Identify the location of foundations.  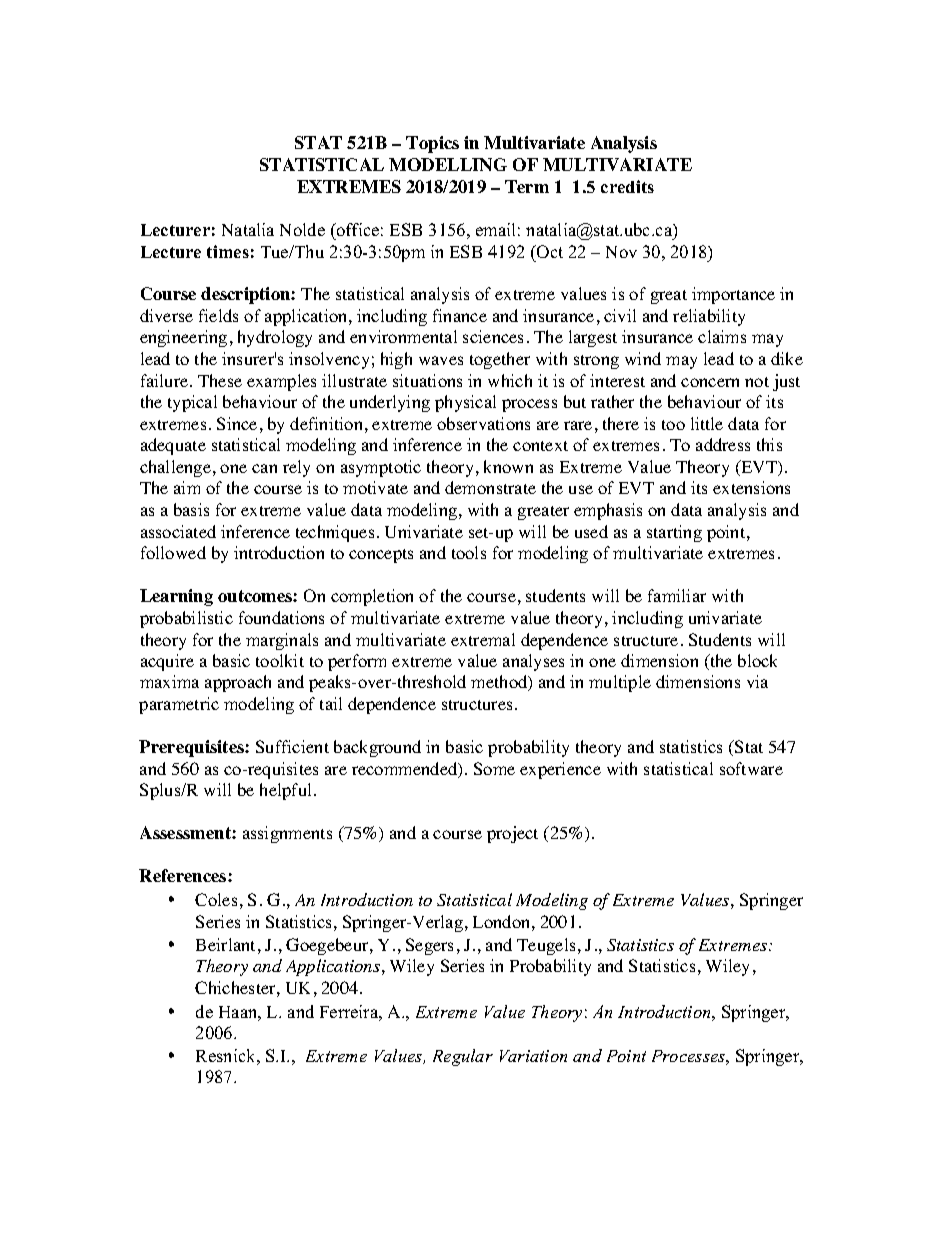
(281, 617).
